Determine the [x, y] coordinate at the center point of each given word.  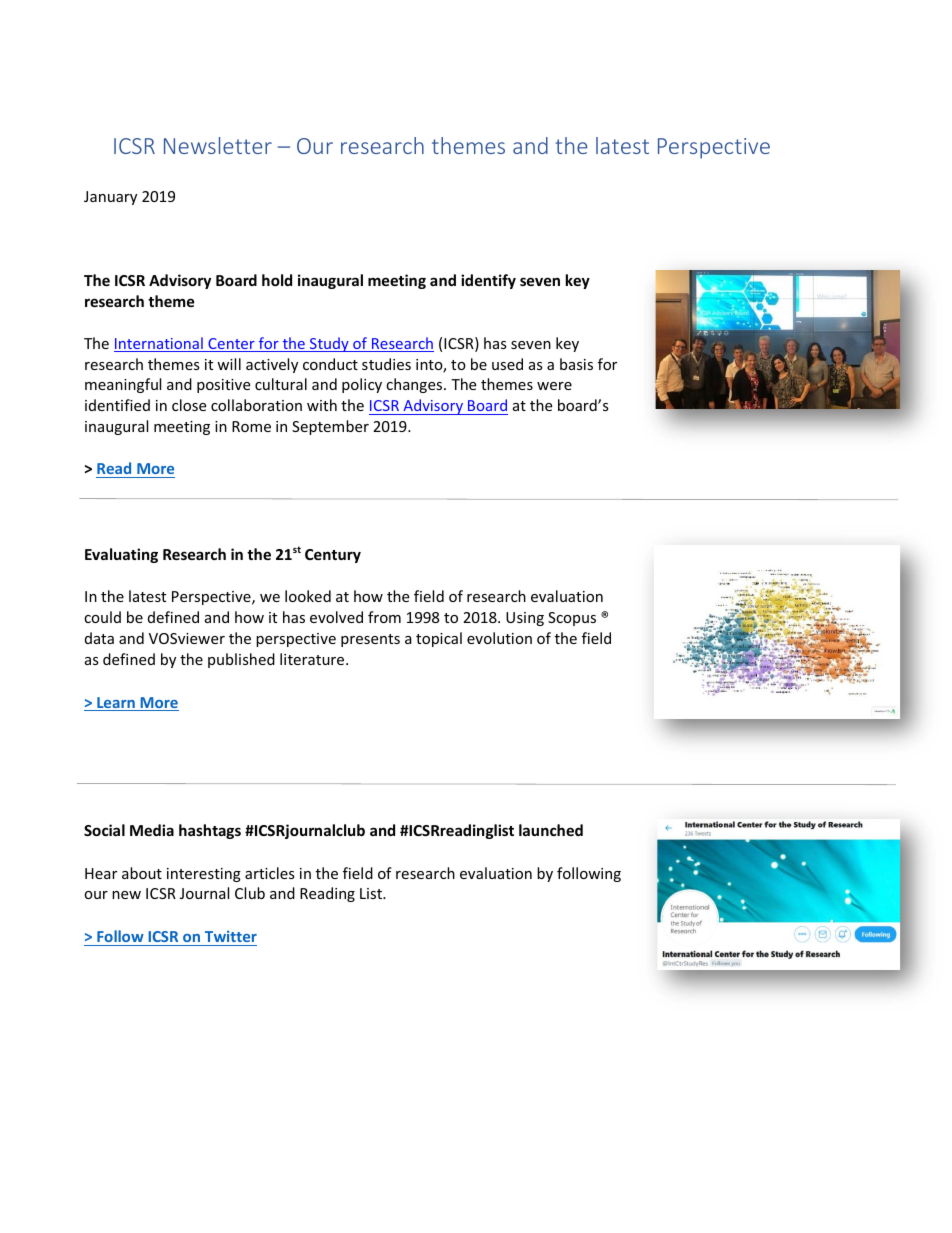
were [554, 386]
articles [270, 873]
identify [488, 281]
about [142, 873]
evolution [499, 638]
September [330, 427]
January [110, 198]
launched [551, 830]
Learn [116, 704]
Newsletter [218, 145]
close [189, 405]
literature [313, 659]
